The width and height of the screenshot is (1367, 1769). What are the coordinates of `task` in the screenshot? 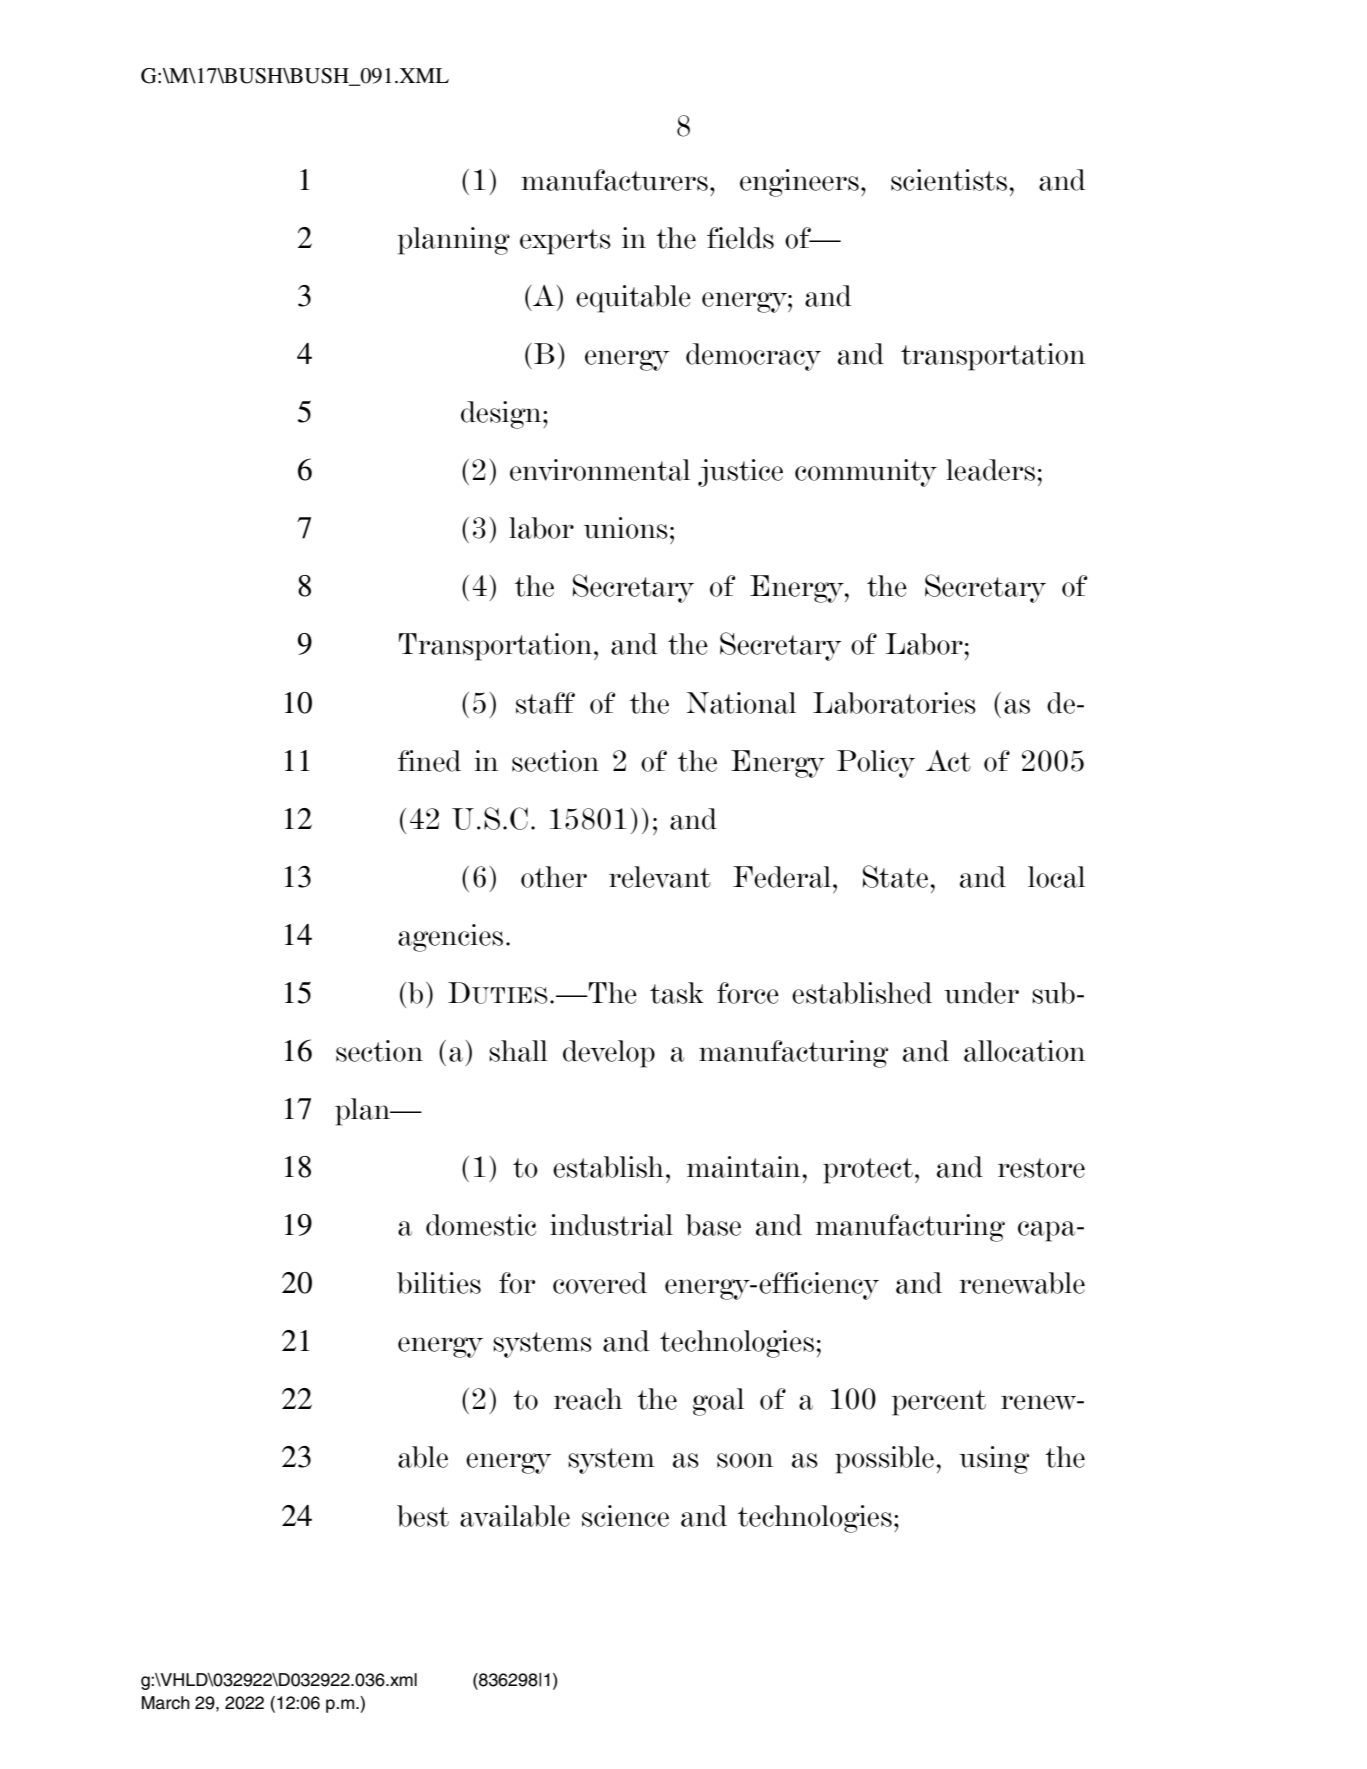 It's located at (677, 993).
